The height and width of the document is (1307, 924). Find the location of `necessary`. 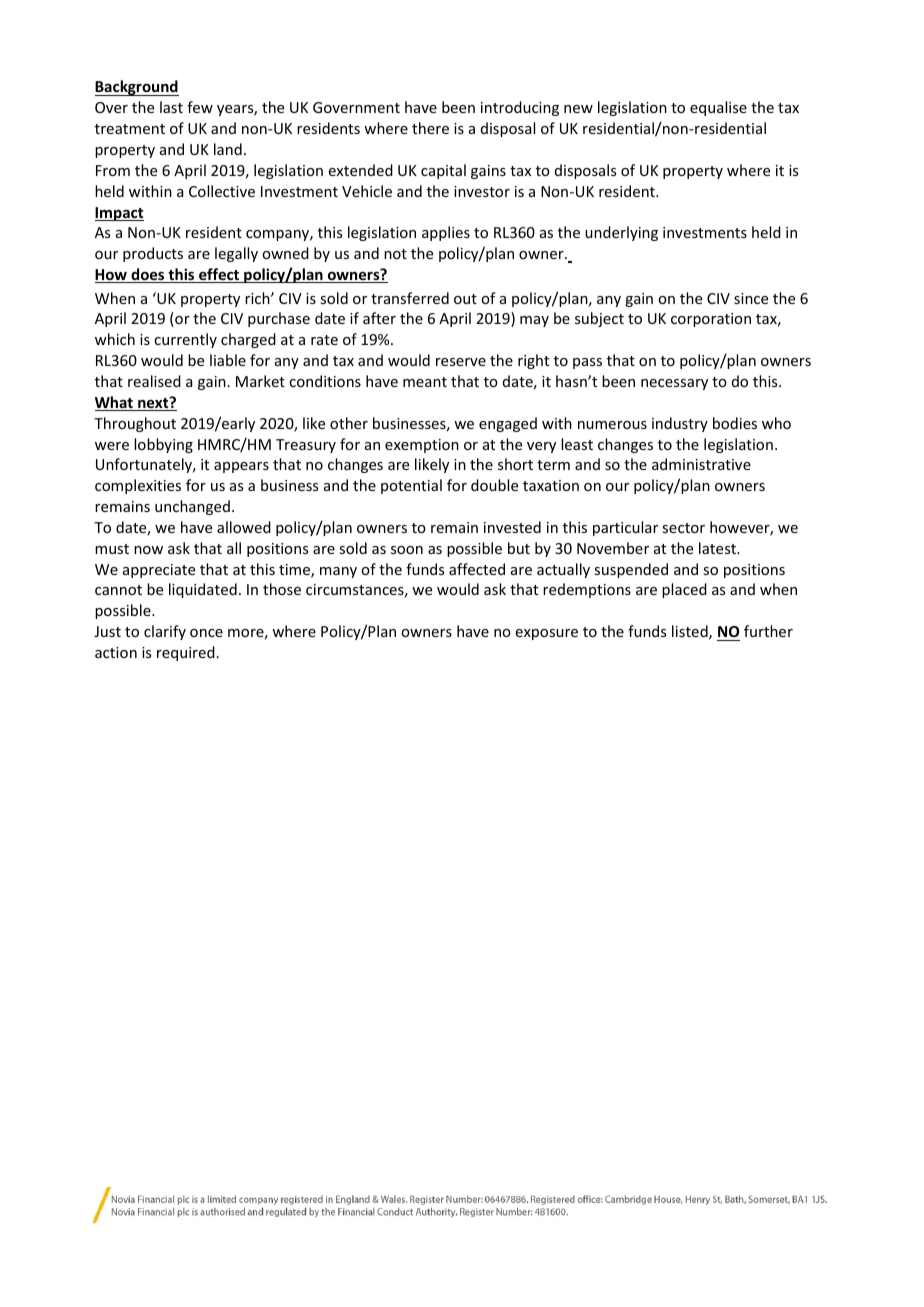

necessary is located at coordinates (674, 384).
